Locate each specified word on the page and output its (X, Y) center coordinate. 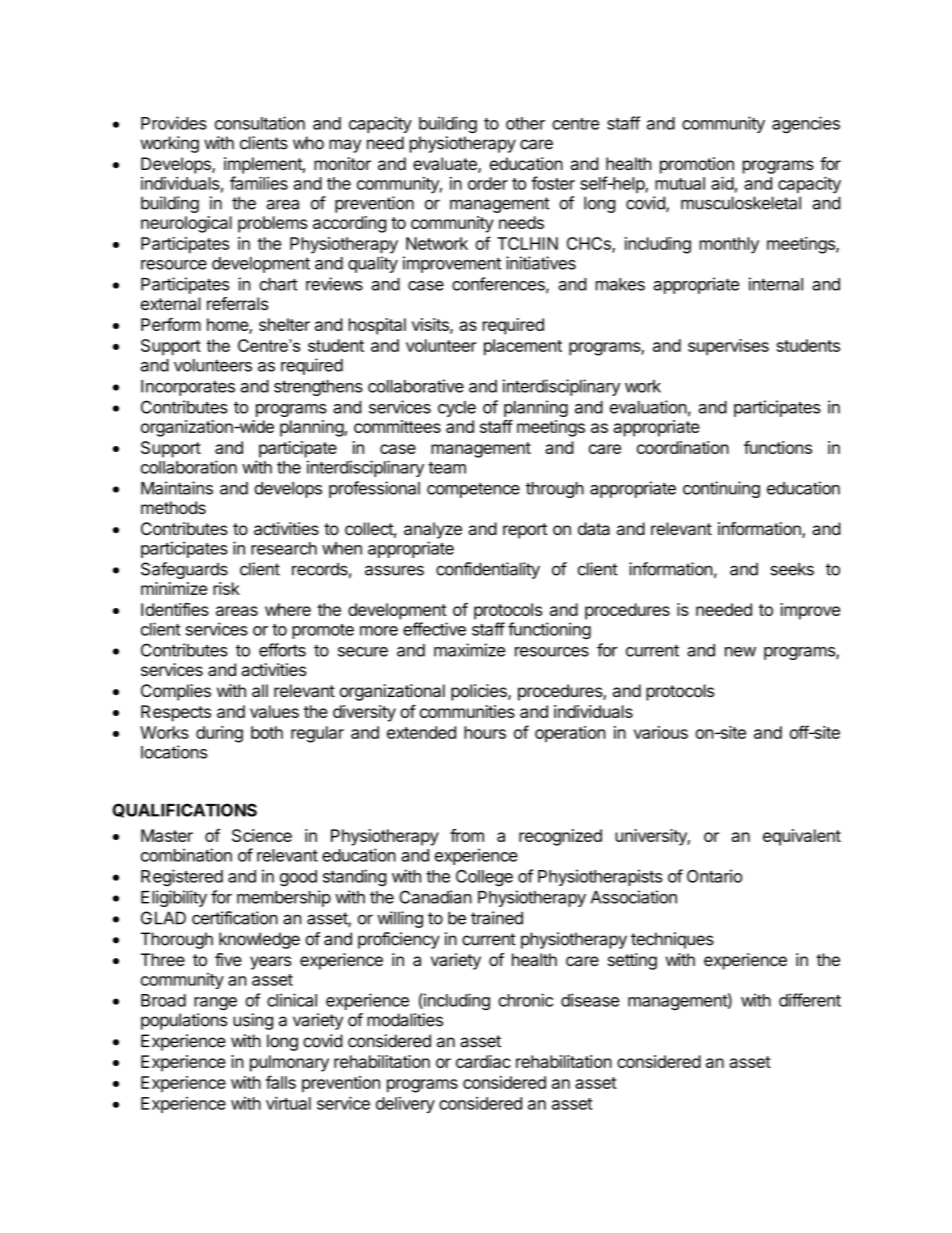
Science (262, 835)
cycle (457, 409)
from (467, 835)
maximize (469, 650)
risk (226, 588)
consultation (260, 123)
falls (281, 1082)
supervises (728, 347)
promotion (697, 165)
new (740, 652)
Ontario (714, 876)
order (488, 183)
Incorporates (188, 388)
